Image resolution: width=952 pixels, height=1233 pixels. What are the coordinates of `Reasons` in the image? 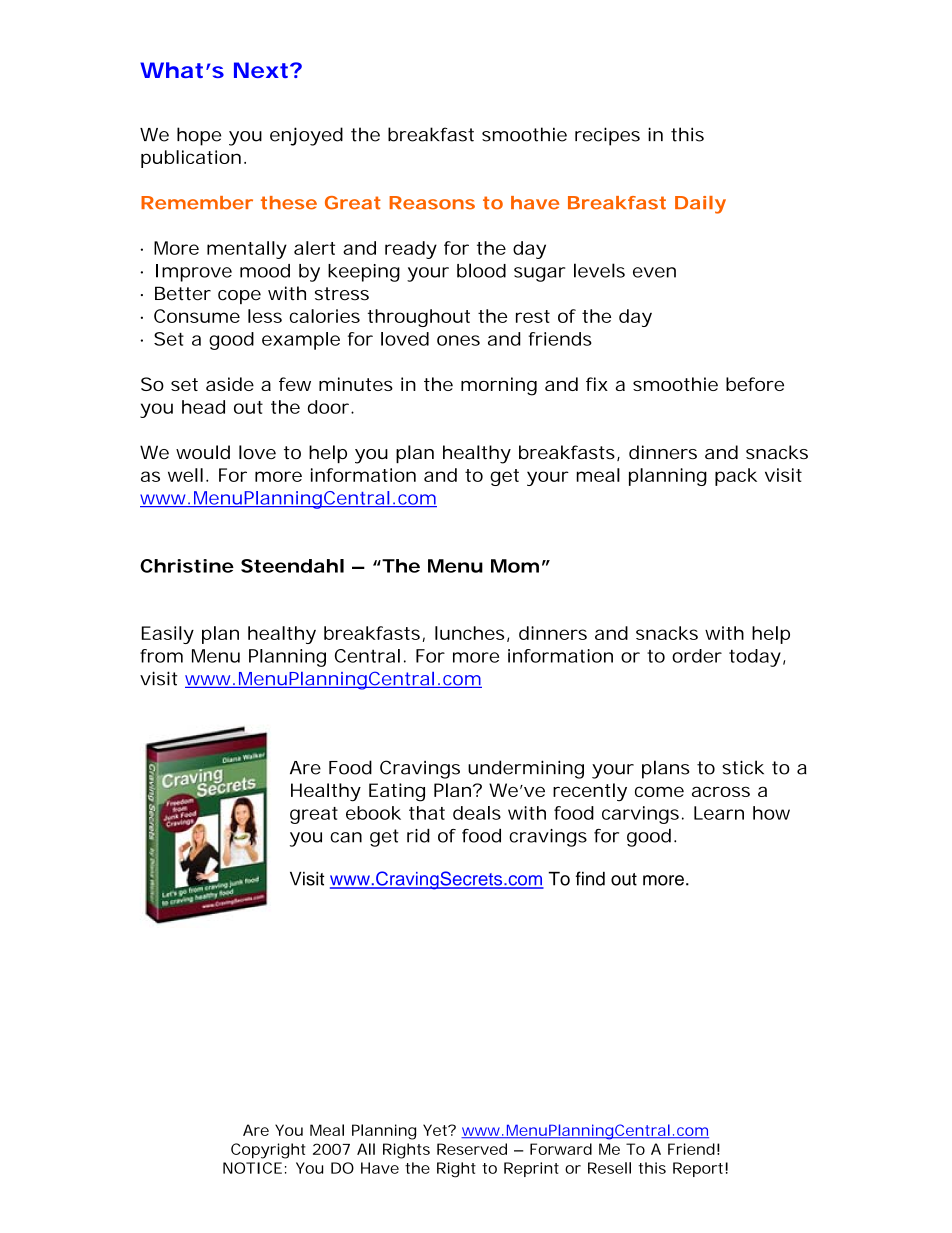 It's located at (432, 203).
